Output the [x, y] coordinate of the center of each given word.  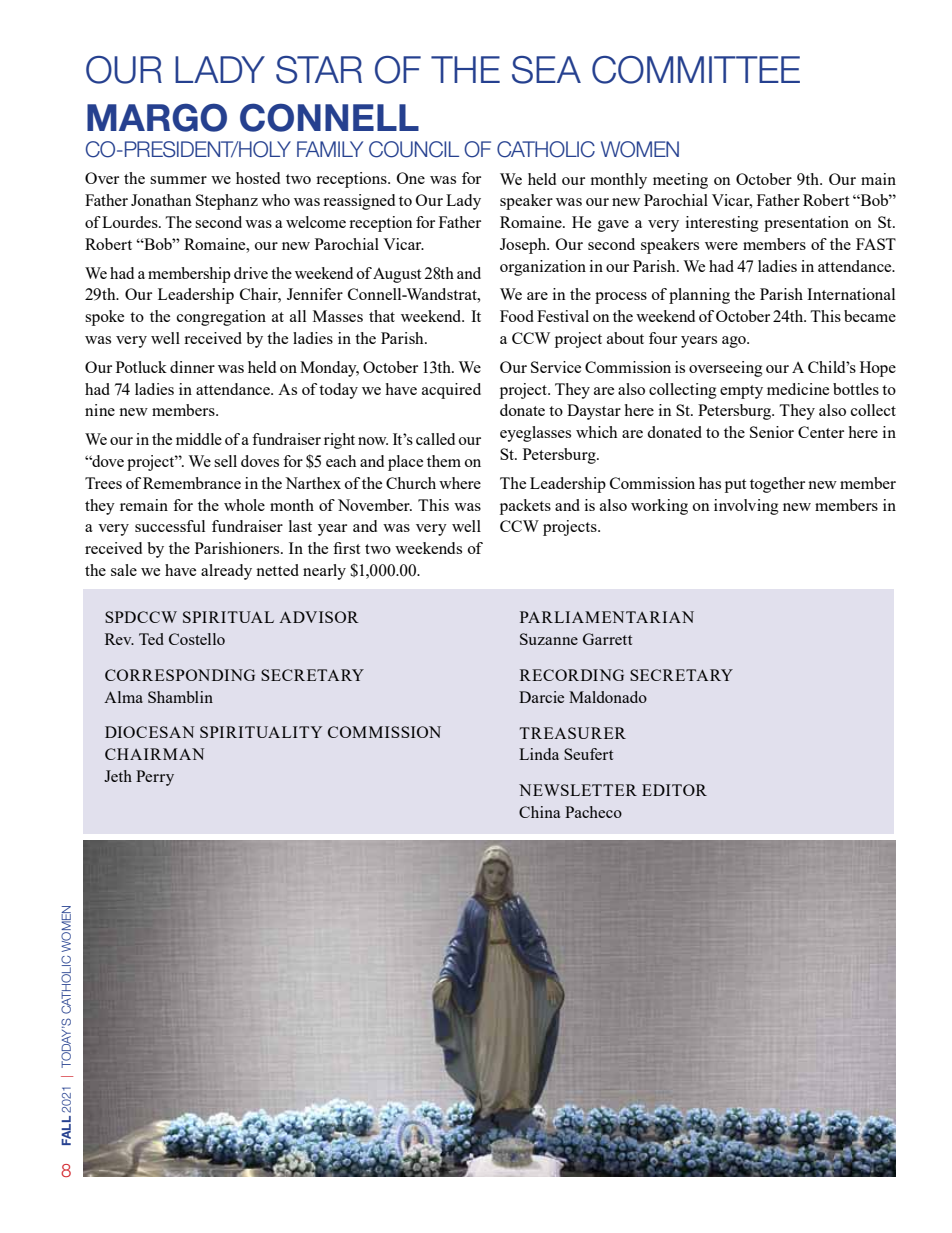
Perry [155, 778]
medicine [798, 389]
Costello [197, 639]
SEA [546, 70]
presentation [806, 224]
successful [170, 526]
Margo [157, 117]
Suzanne [549, 639]
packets [525, 507]
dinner [192, 367]
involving [746, 507]
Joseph [524, 246]
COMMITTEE [696, 70]
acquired [451, 391]
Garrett [607, 639]
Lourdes [131, 222]
